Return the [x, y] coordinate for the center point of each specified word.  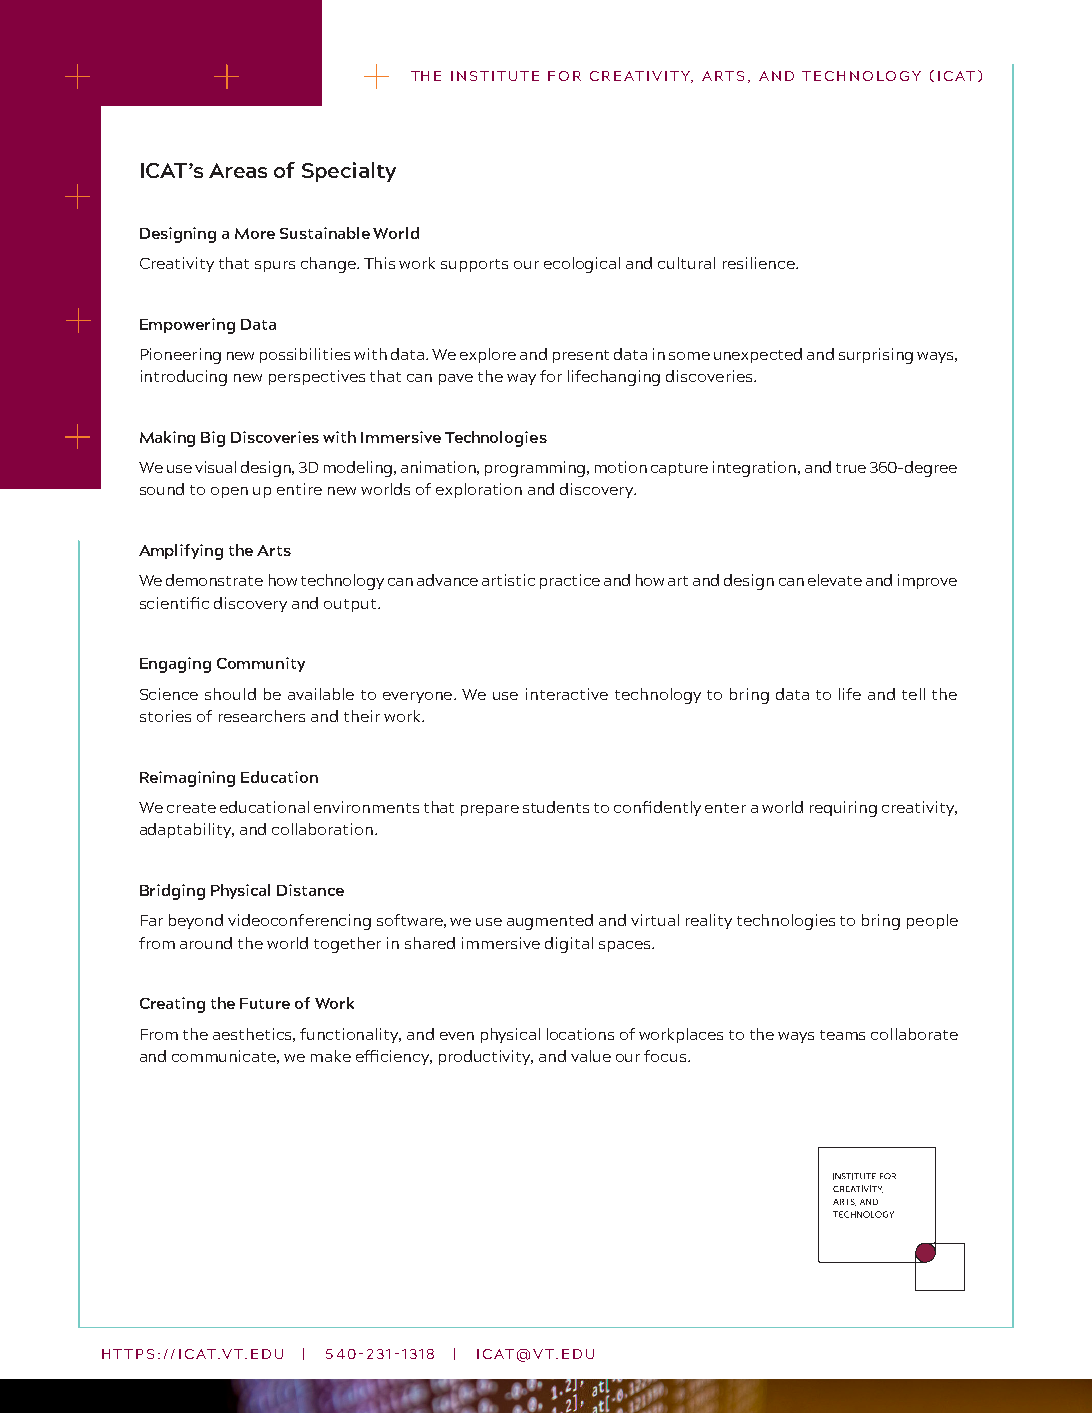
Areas [238, 170]
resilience [760, 263]
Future [265, 1003]
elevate [835, 580]
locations [580, 1034]
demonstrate [214, 580]
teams [842, 1035]
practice [570, 581]
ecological [582, 265]
